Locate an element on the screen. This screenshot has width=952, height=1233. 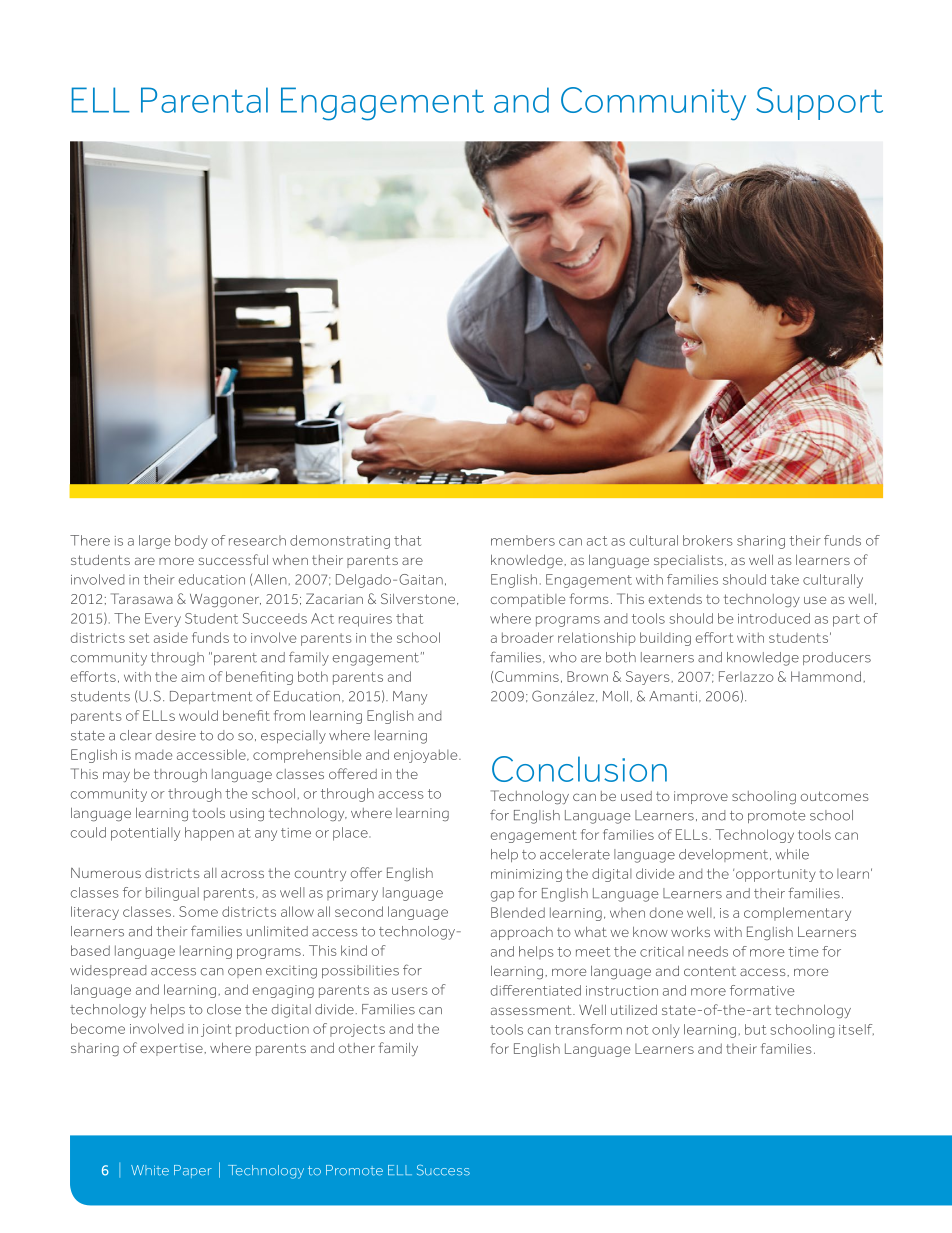
Paper is located at coordinates (193, 1171).
